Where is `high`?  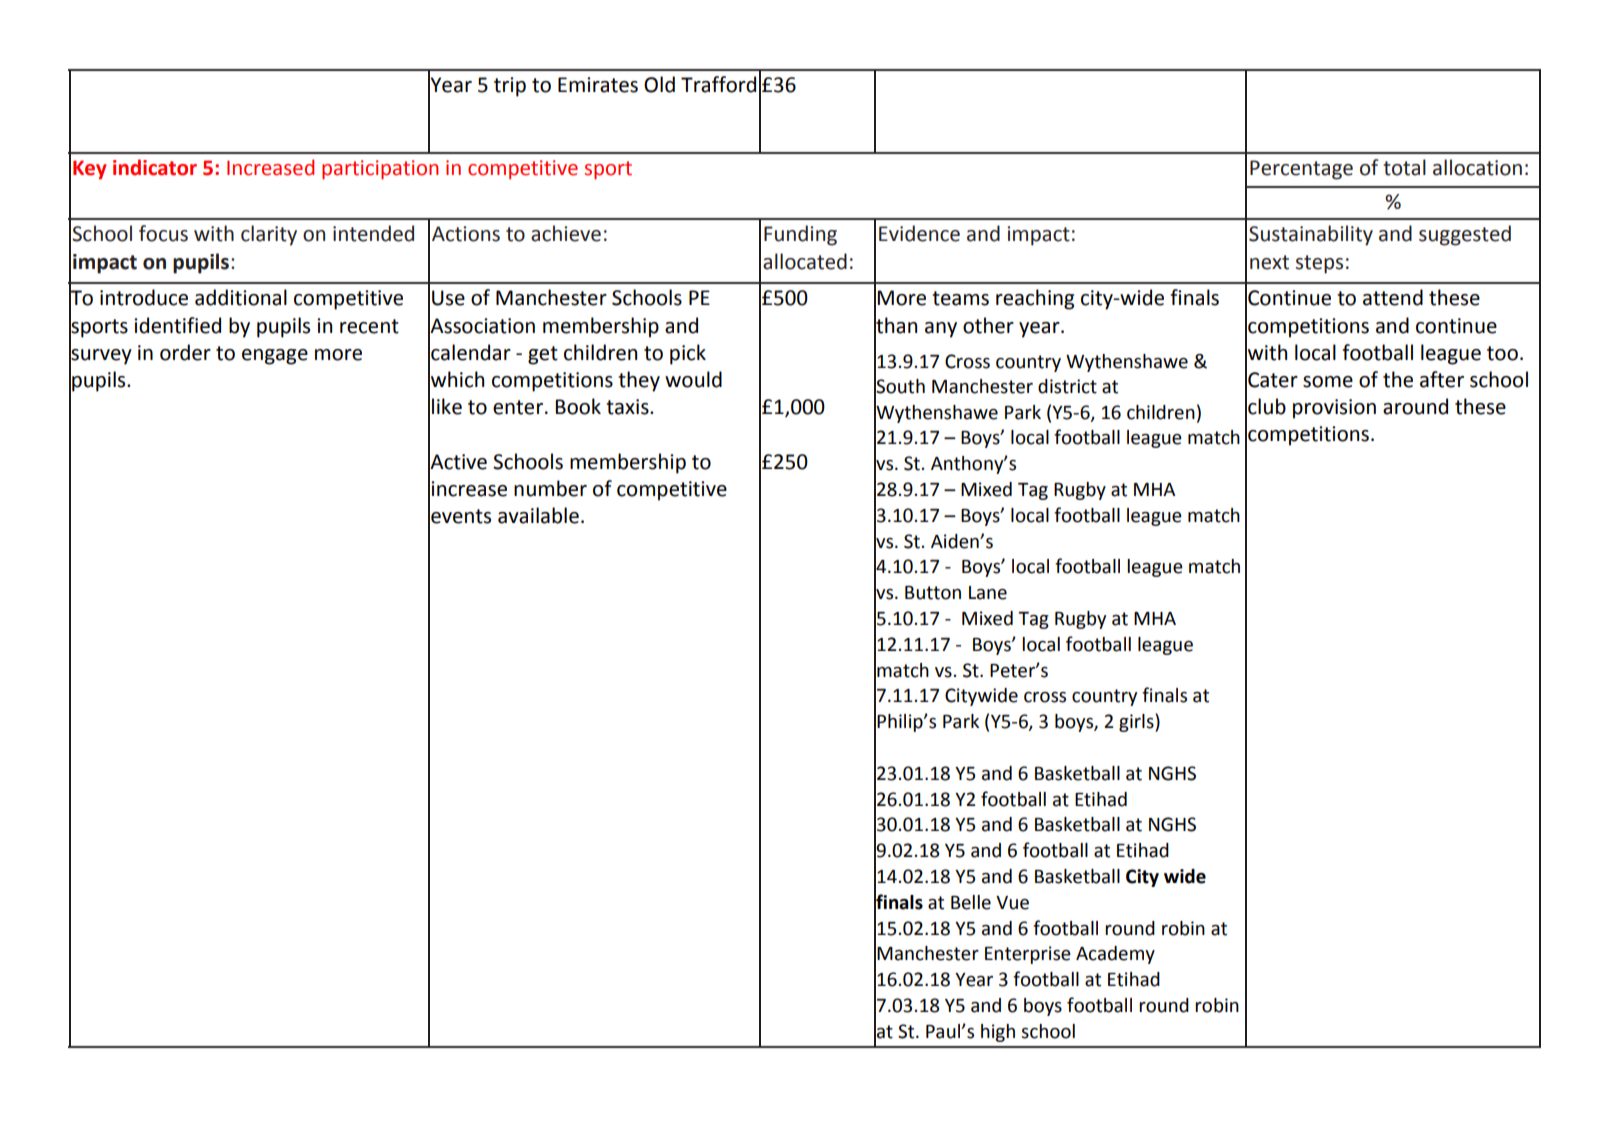 high is located at coordinates (998, 1033).
